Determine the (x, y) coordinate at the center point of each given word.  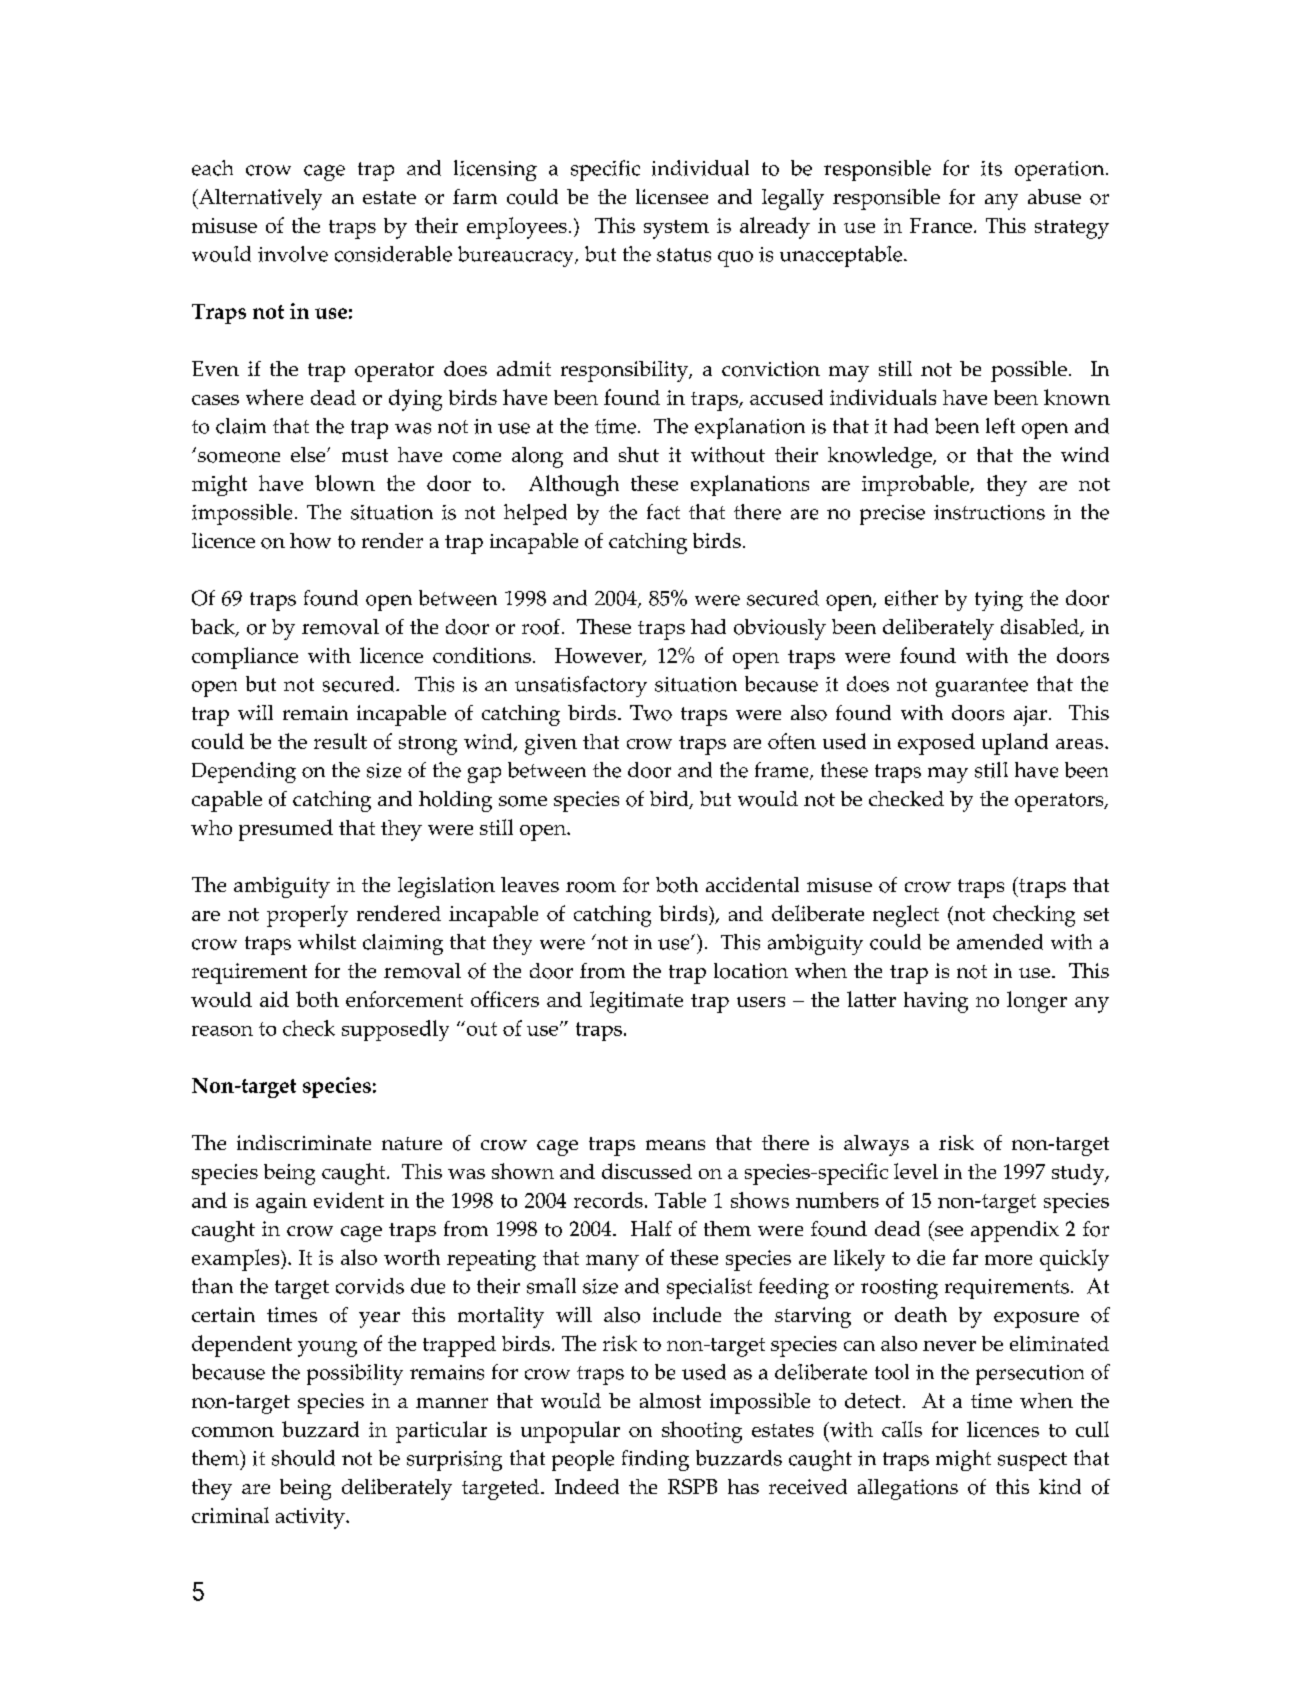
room (591, 887)
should (303, 1458)
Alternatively (259, 199)
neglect (906, 916)
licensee (672, 196)
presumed (286, 830)
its (991, 168)
